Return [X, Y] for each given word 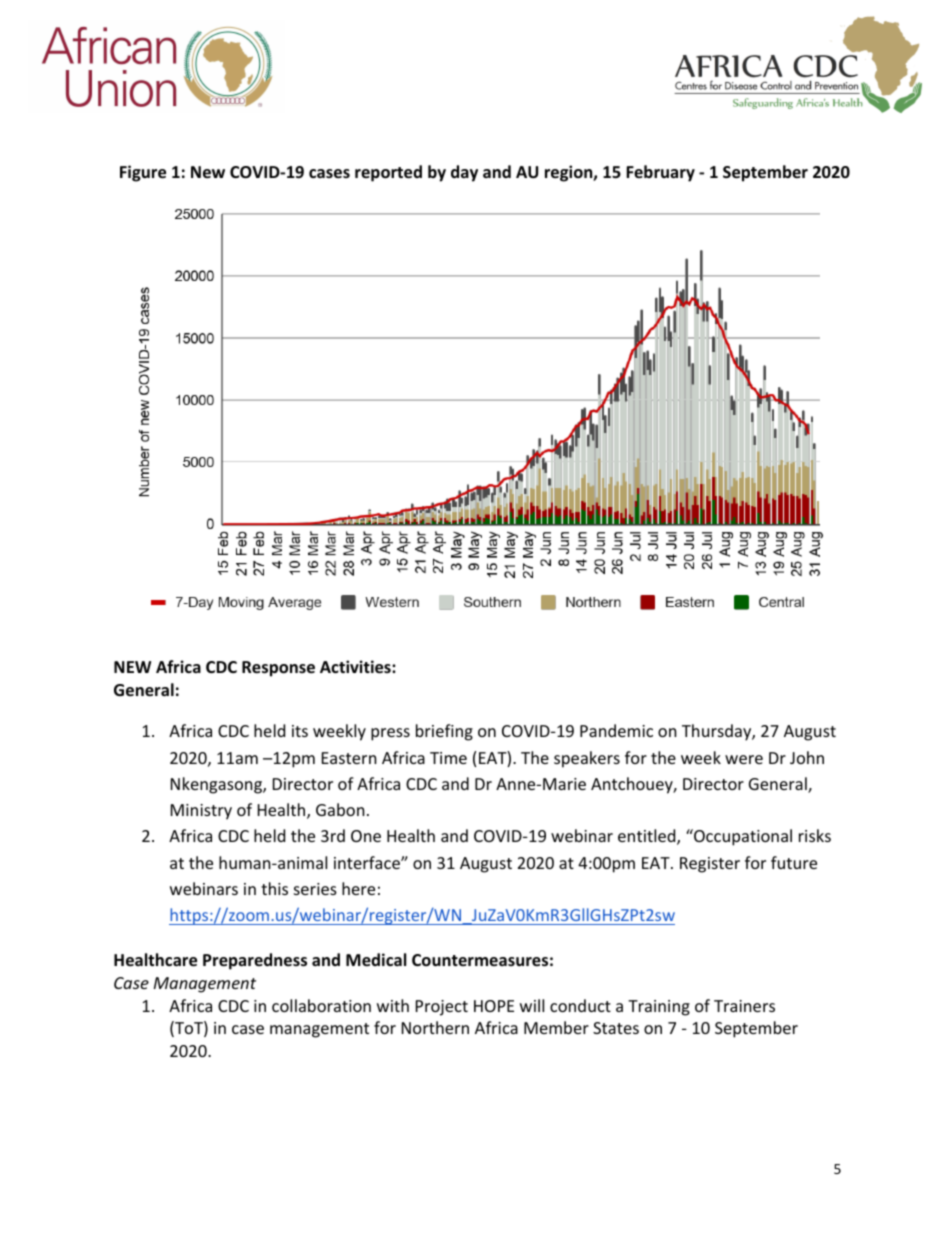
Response [278, 669]
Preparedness [255, 961]
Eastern [349, 758]
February [660, 173]
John [807, 757]
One [366, 836]
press [390, 734]
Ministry [201, 812]
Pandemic [616, 730]
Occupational [742, 837]
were [744, 759]
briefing [444, 732]
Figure [143, 173]
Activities [356, 667]
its [300, 731]
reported [388, 173]
